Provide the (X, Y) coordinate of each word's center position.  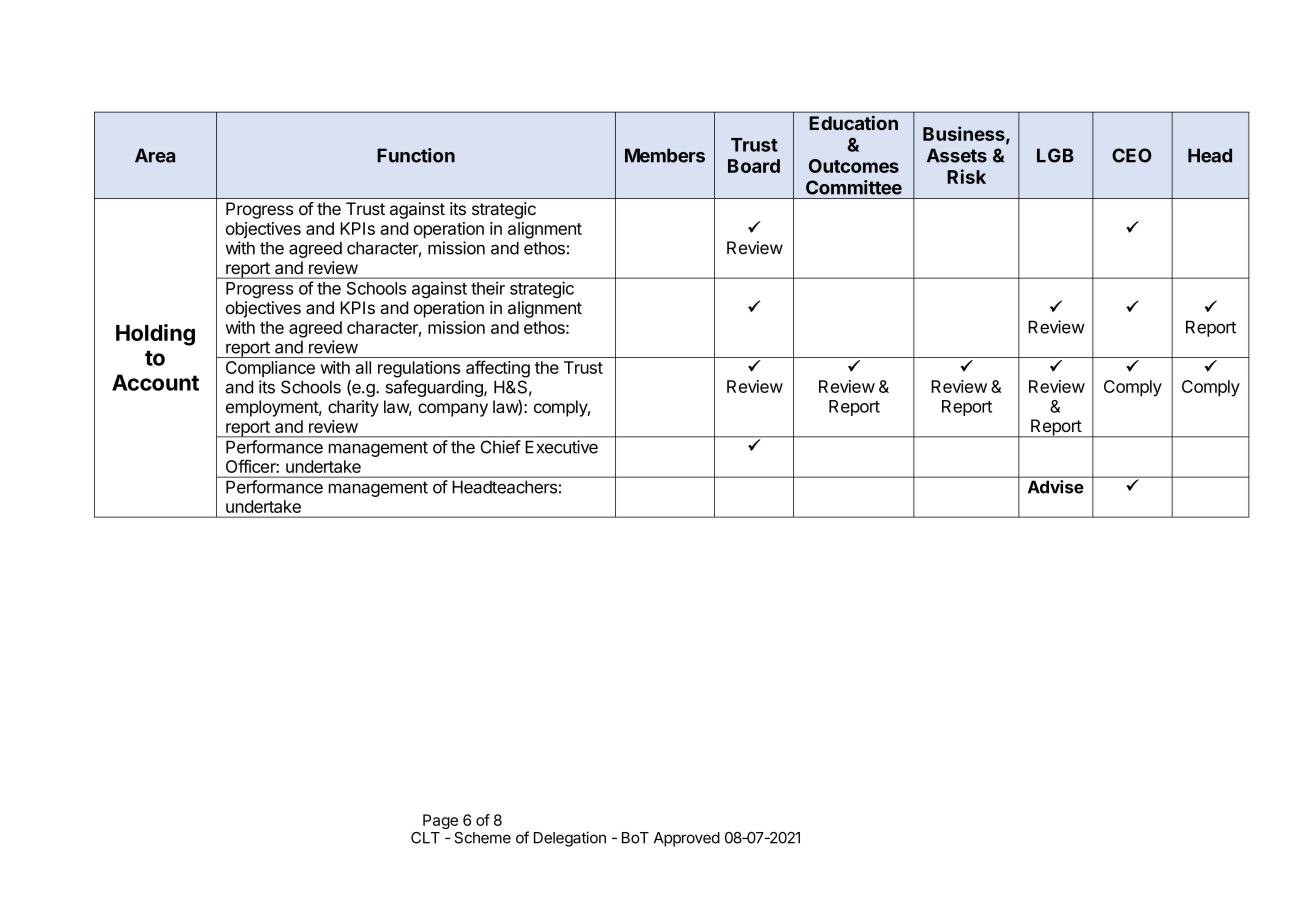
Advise (1056, 487)
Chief (501, 447)
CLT (425, 838)
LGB (1055, 155)
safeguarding (435, 388)
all (363, 367)
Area (155, 155)
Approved (687, 839)
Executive (561, 447)
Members (665, 155)
